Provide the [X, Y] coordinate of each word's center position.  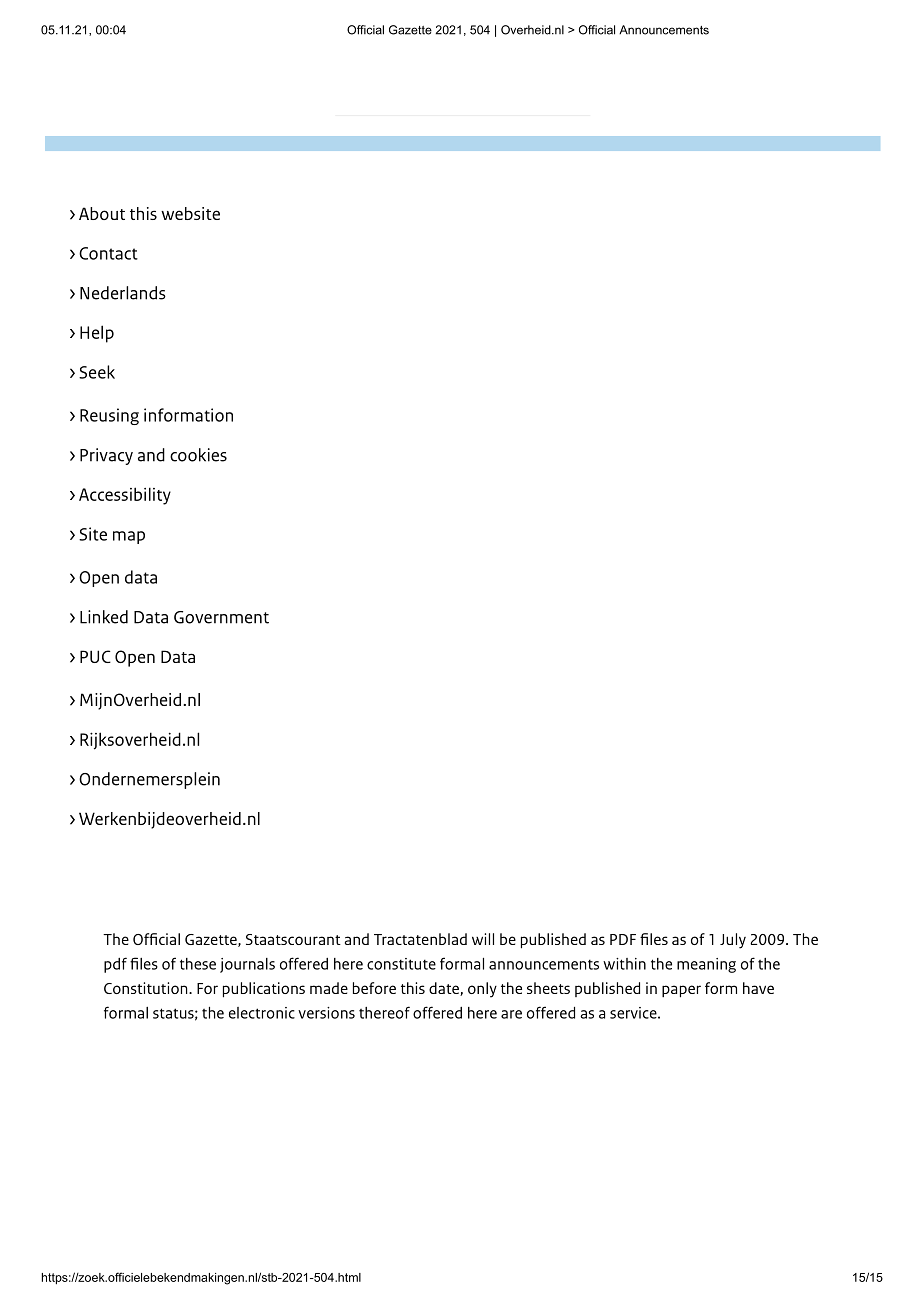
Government [221, 617]
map [129, 537]
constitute [401, 964]
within [624, 964]
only [482, 990]
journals [247, 965]
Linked [104, 617]
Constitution [147, 988]
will [483, 939]
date [445, 989]
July [733, 941]
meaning [706, 965]
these [198, 964]
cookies [198, 455]
